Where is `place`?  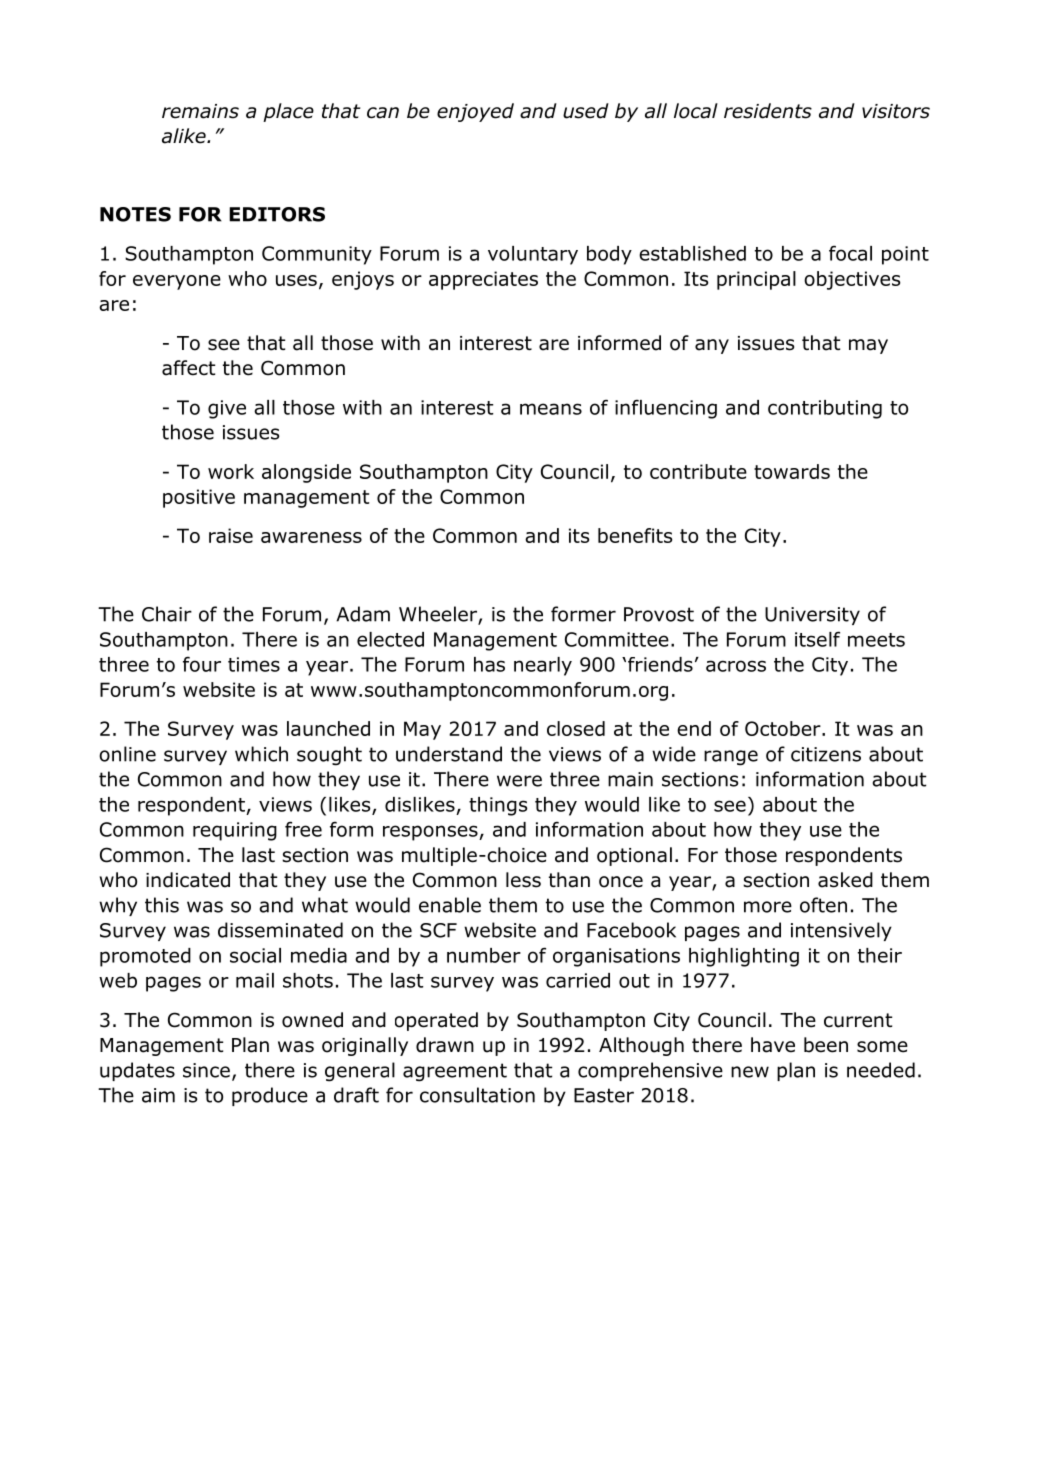
place is located at coordinates (288, 112).
